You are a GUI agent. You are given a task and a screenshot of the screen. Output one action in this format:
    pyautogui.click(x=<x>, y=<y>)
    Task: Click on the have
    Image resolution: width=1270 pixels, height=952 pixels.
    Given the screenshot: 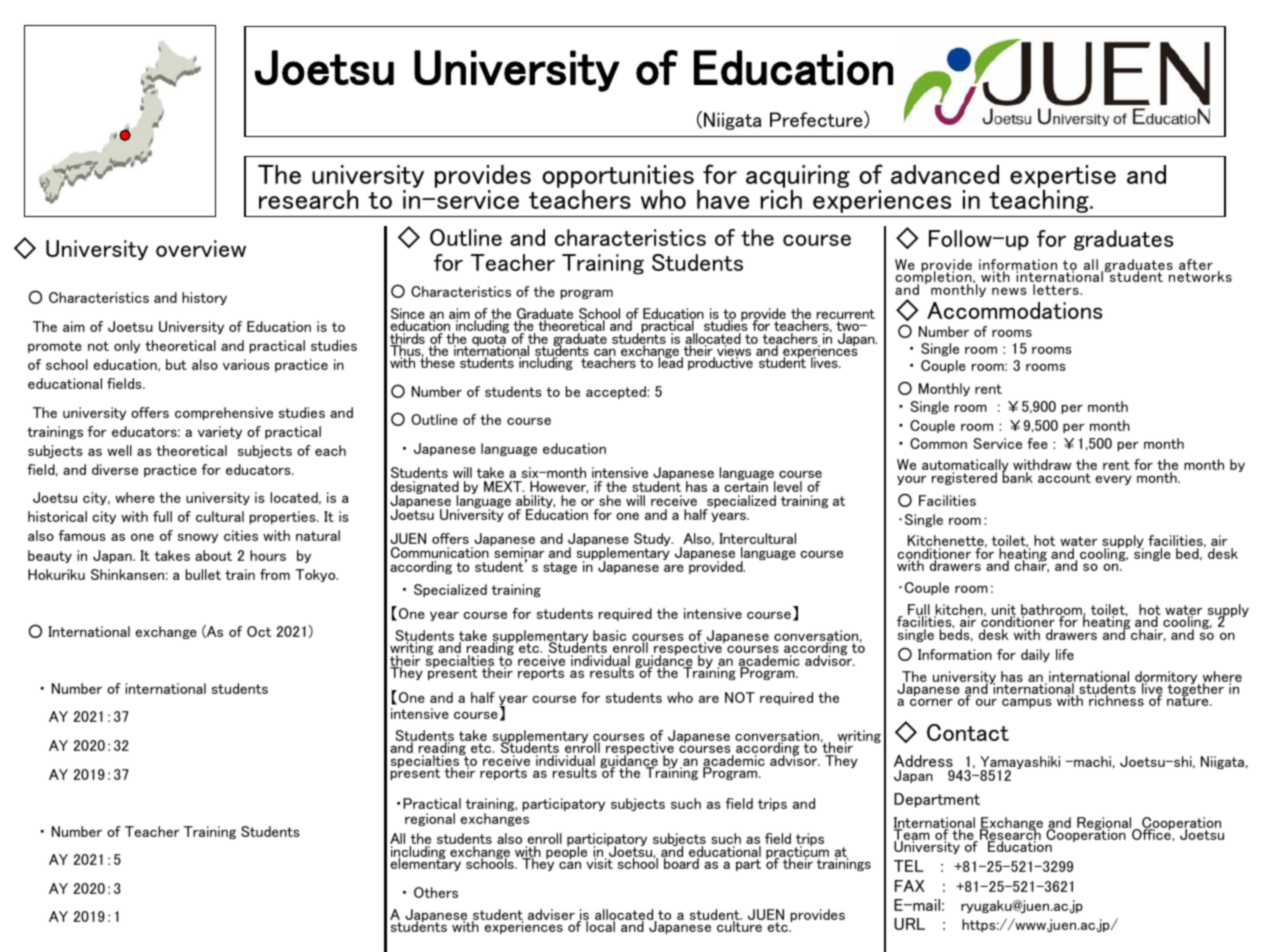 What is the action you would take?
    pyautogui.click(x=723, y=199)
